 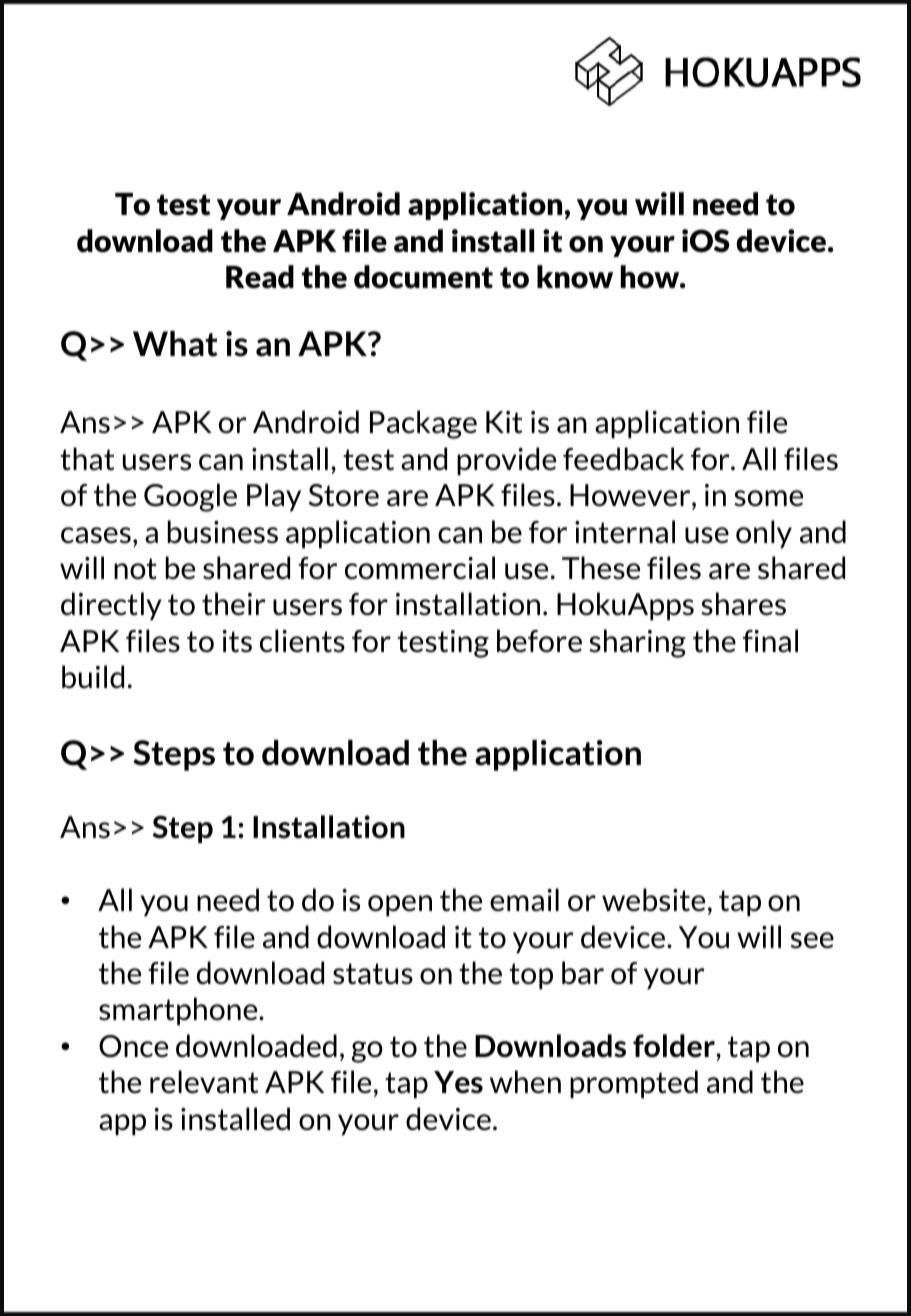 I want to click on build, so click(x=93, y=677).
